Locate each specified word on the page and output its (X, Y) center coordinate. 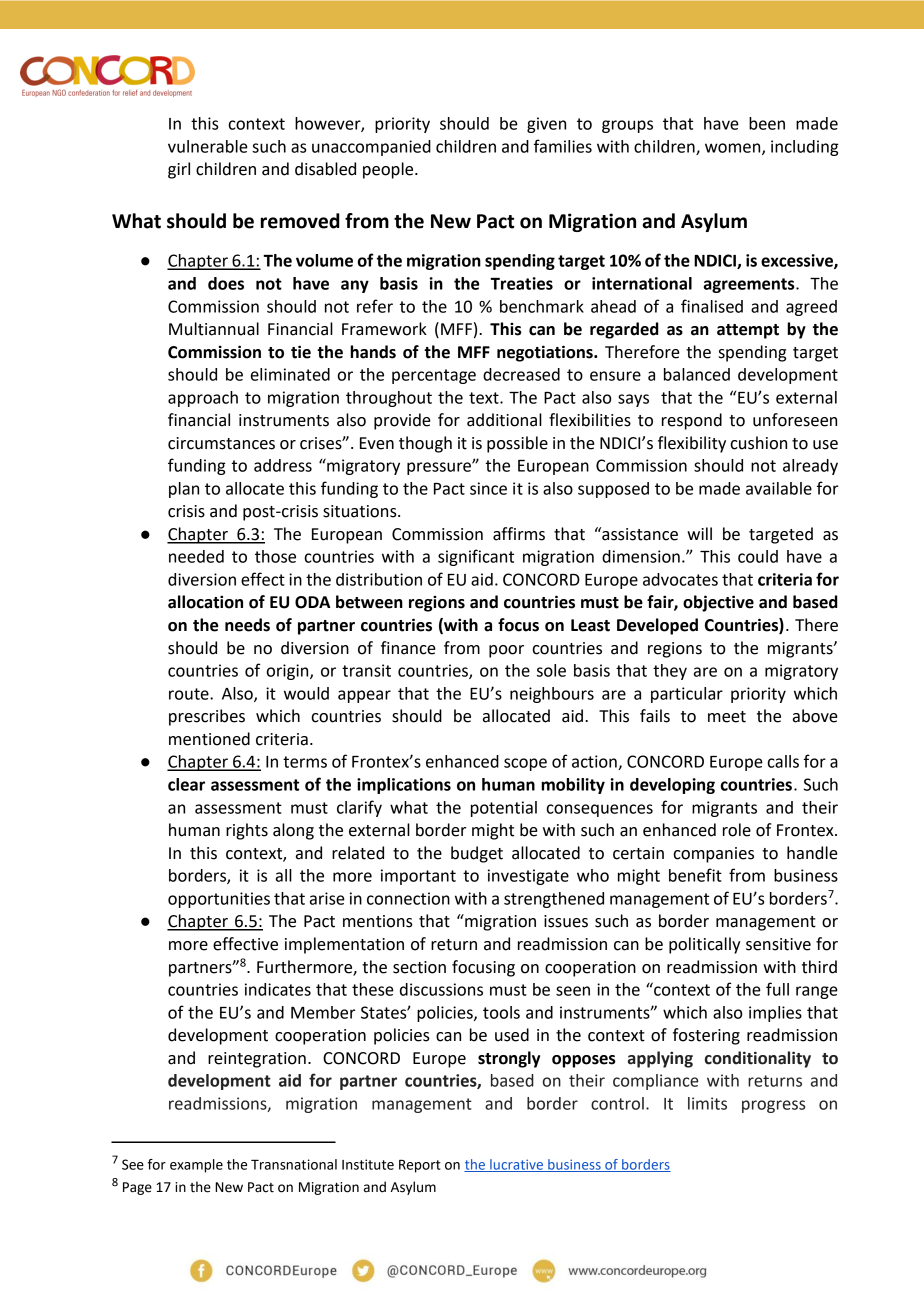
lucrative (516, 1165)
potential (504, 809)
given (546, 125)
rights (247, 831)
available (779, 488)
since (488, 488)
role (737, 830)
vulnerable (208, 146)
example (196, 1166)
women (734, 149)
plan (184, 490)
